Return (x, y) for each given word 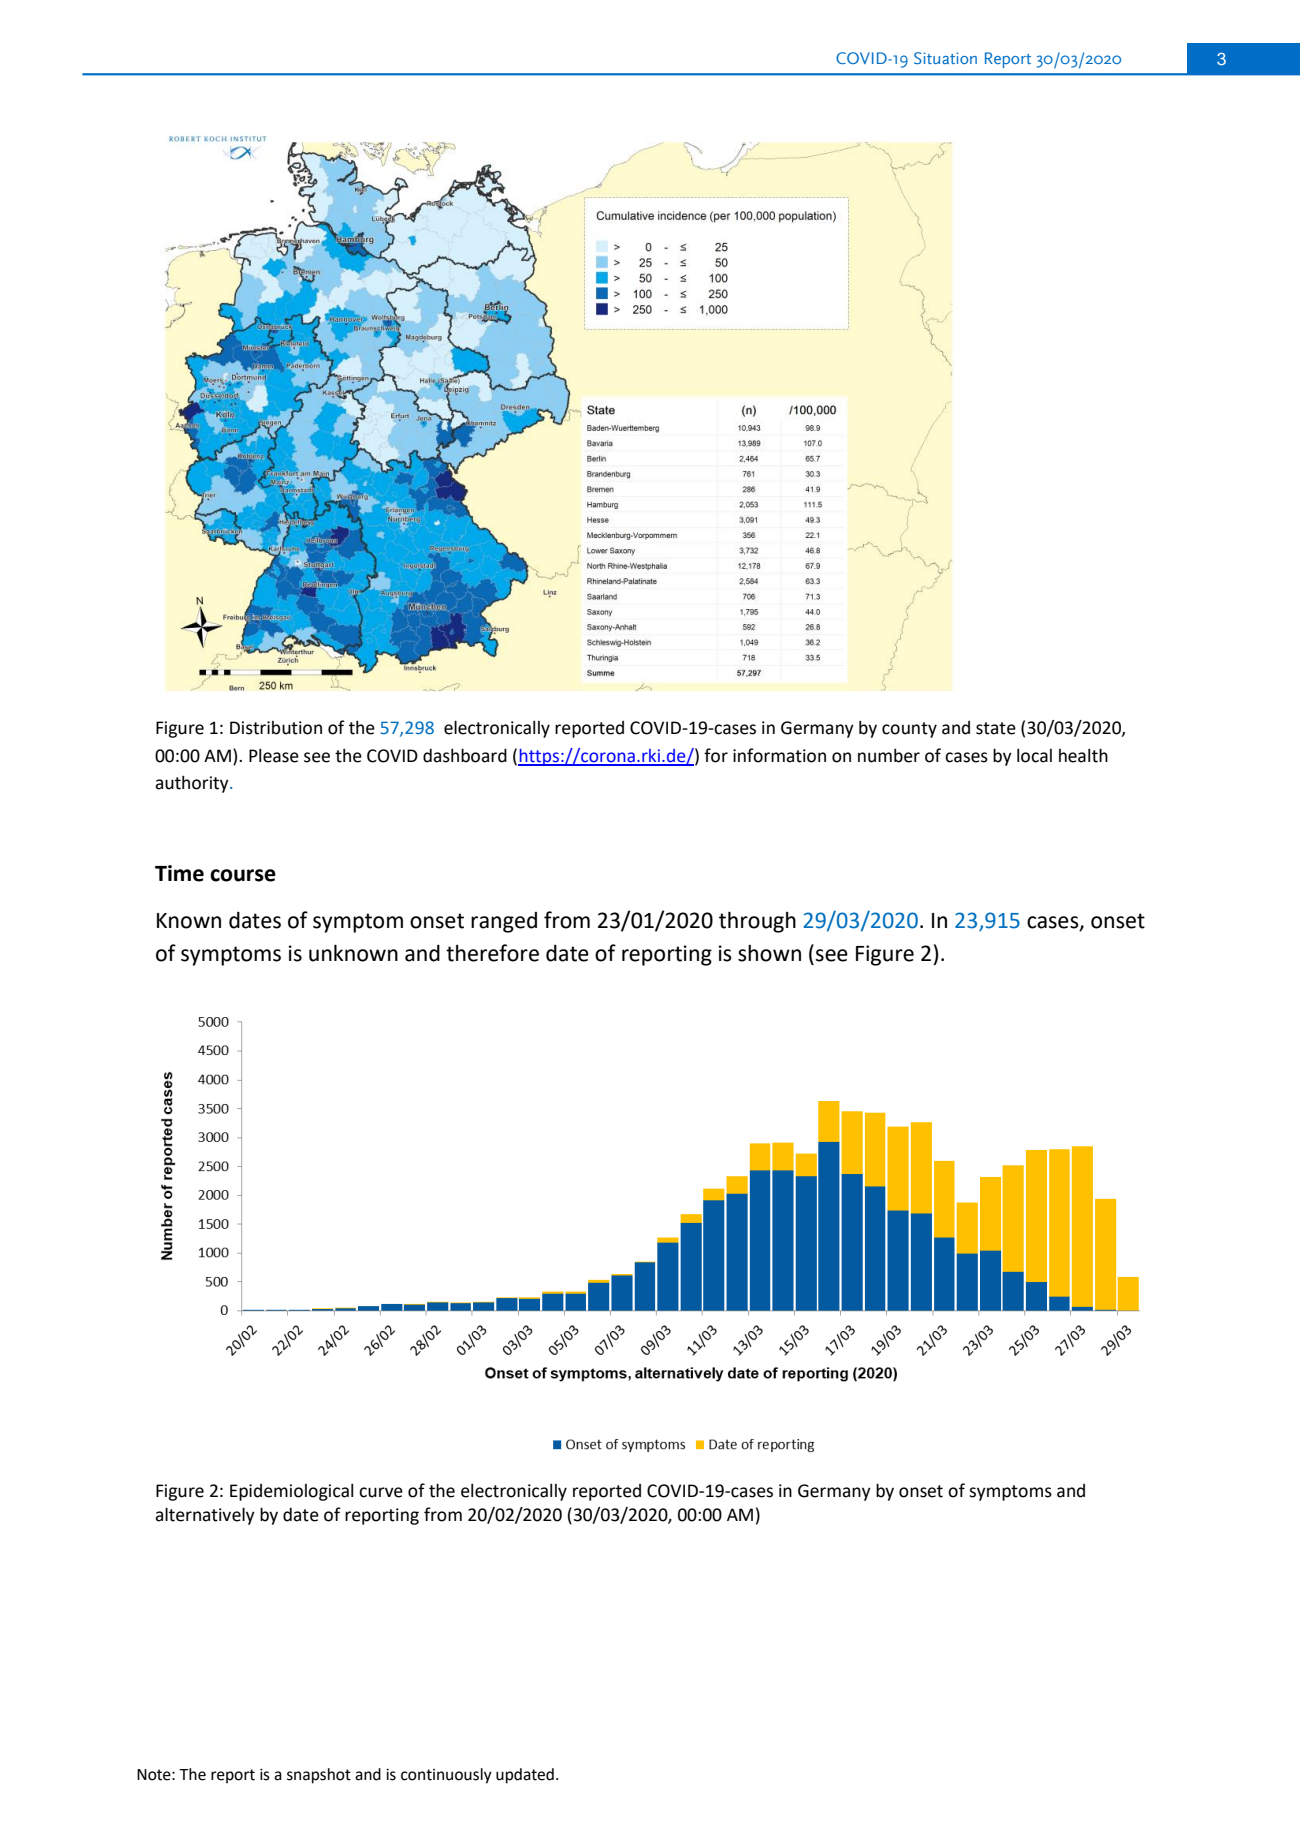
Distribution (276, 728)
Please (274, 756)
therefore (492, 953)
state (996, 728)
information (779, 755)
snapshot (319, 1776)
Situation (945, 58)
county (909, 730)
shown (769, 953)
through (757, 922)
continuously (446, 1776)
